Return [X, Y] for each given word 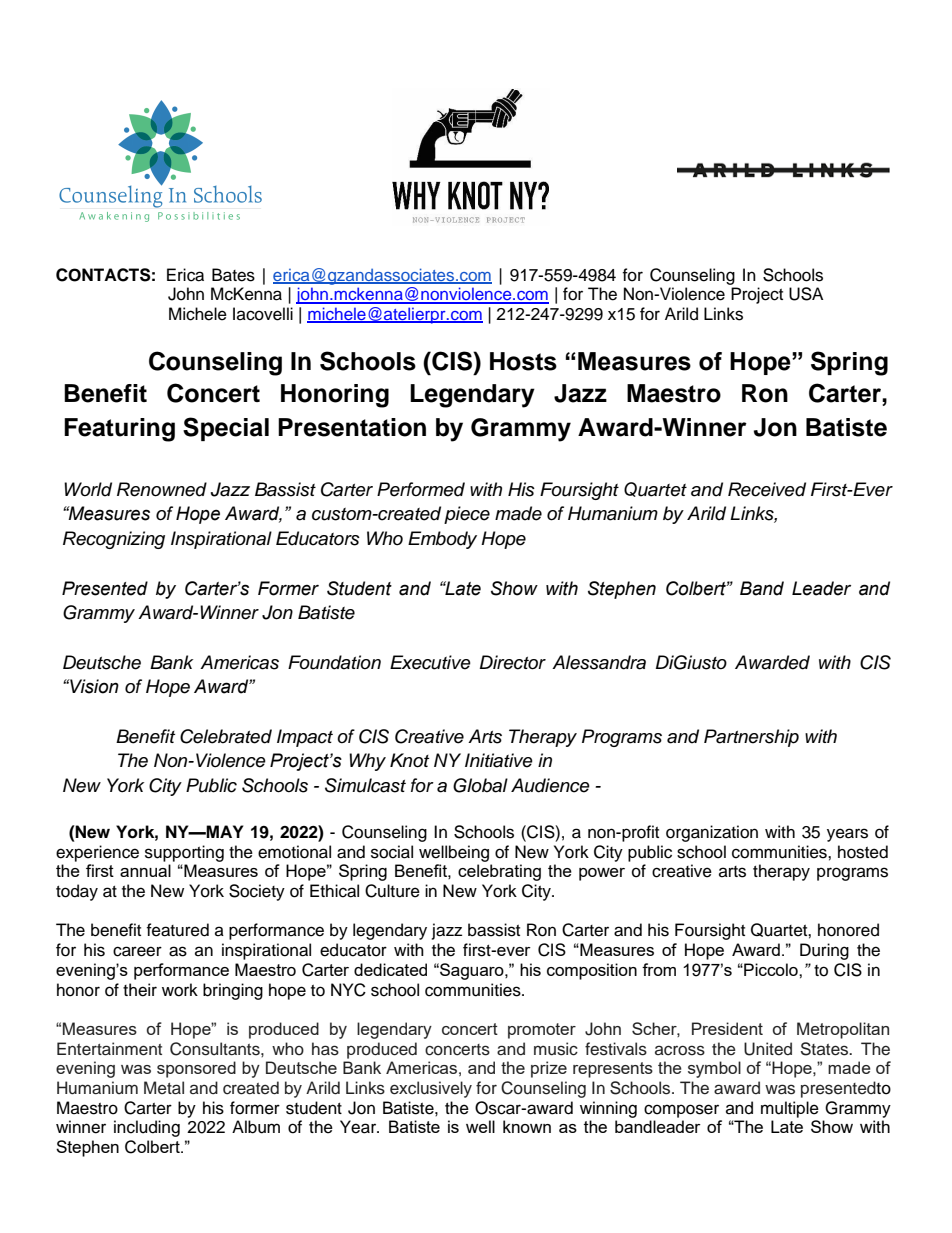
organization [712, 833]
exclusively [431, 1089]
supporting [184, 853]
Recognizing [114, 540]
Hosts [523, 361]
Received [767, 489]
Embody [442, 540]
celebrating [499, 872]
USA [806, 294]
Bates [233, 275]
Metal [164, 1088]
